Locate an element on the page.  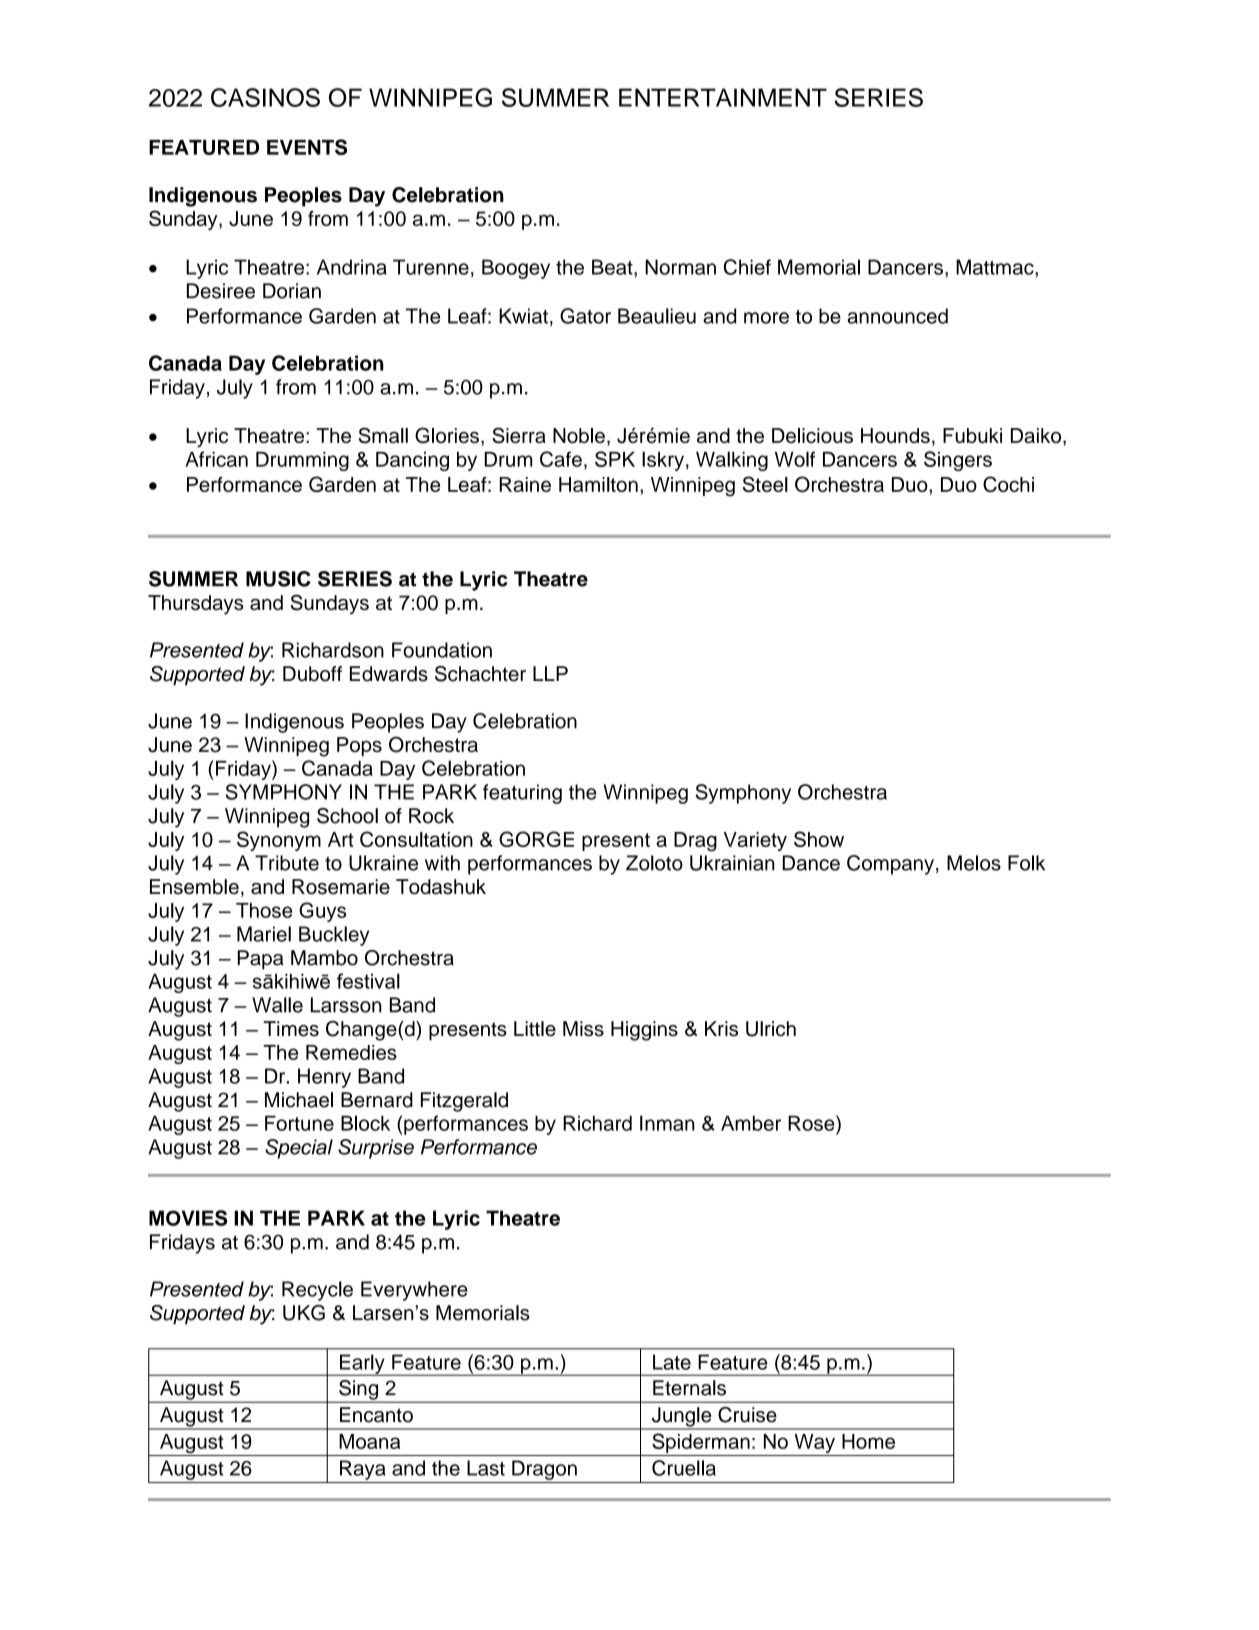
EVENTS is located at coordinates (307, 147).
